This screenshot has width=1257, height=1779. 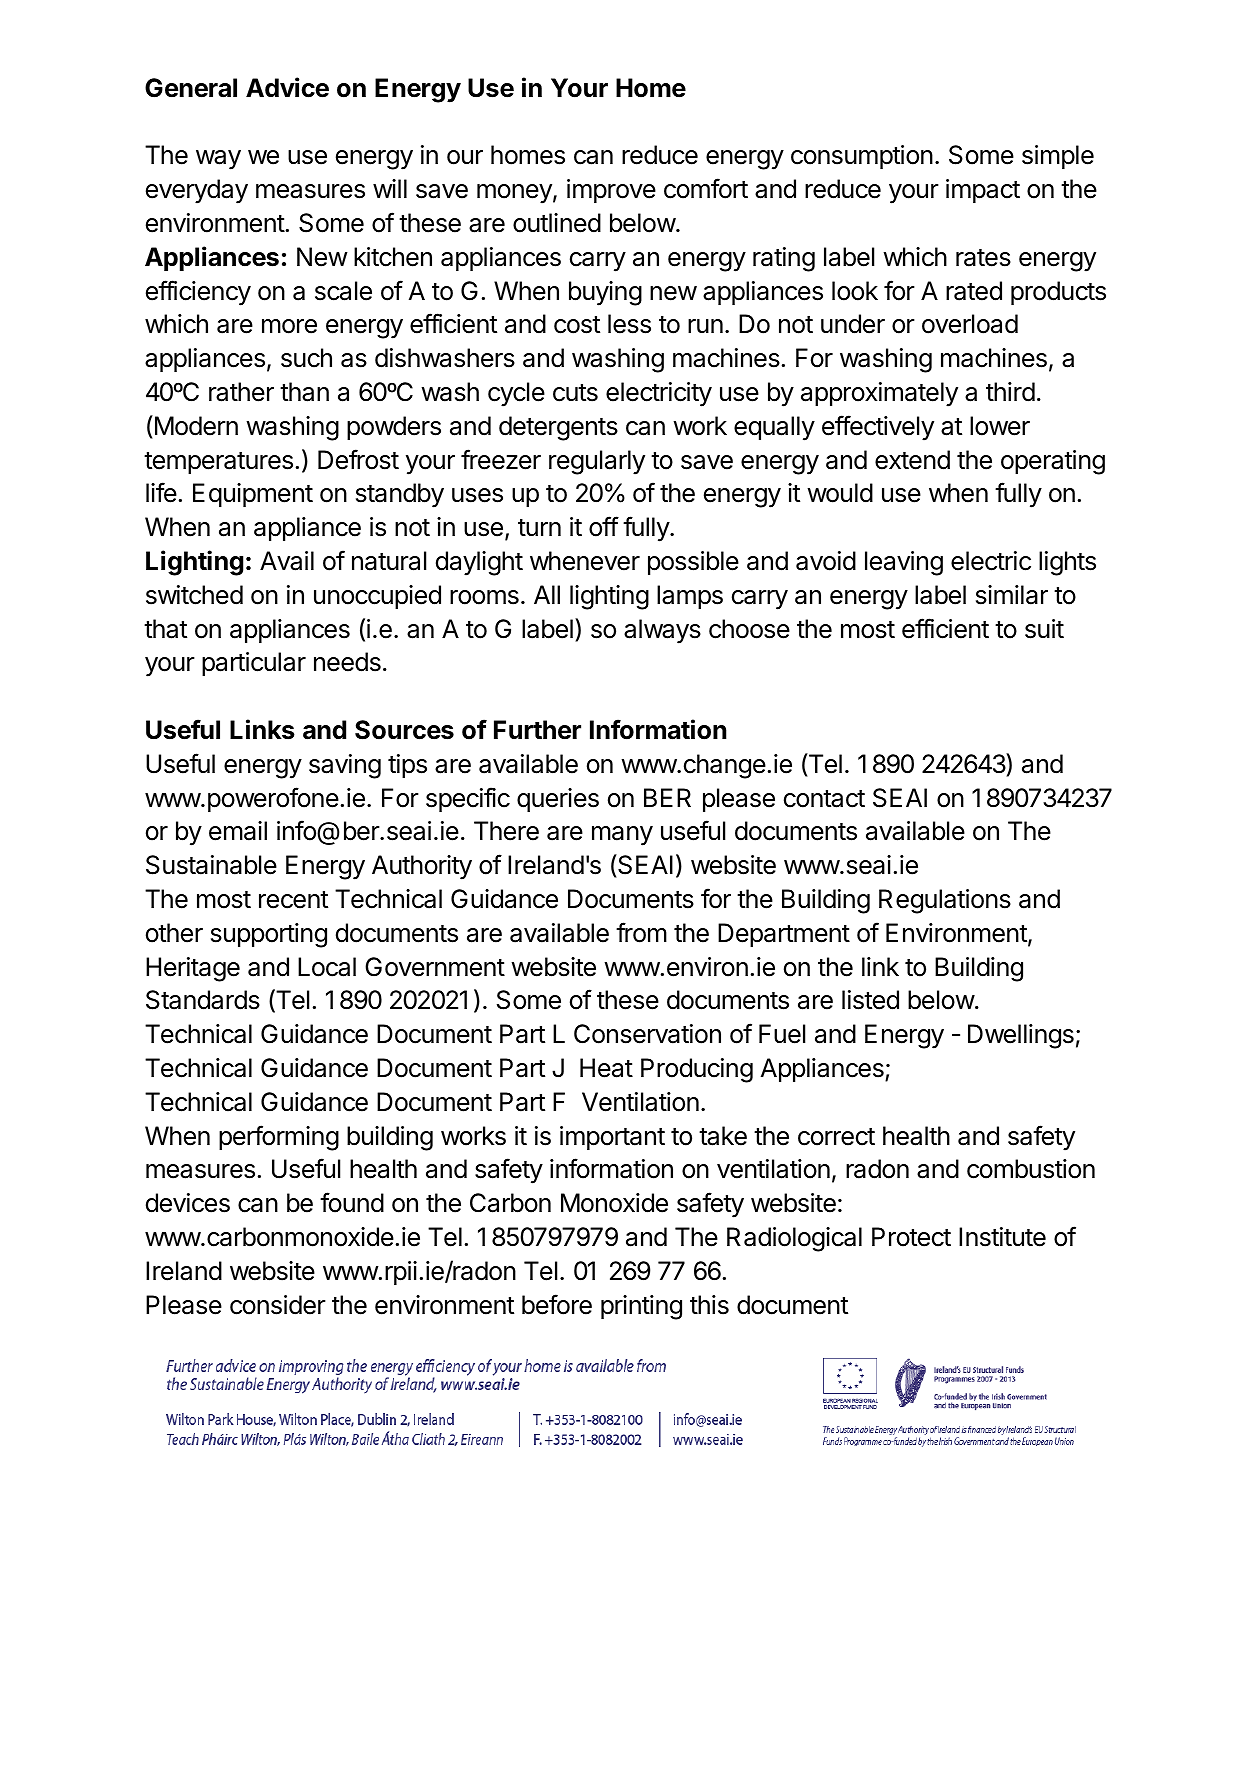 I want to click on consider, so click(x=278, y=1305).
